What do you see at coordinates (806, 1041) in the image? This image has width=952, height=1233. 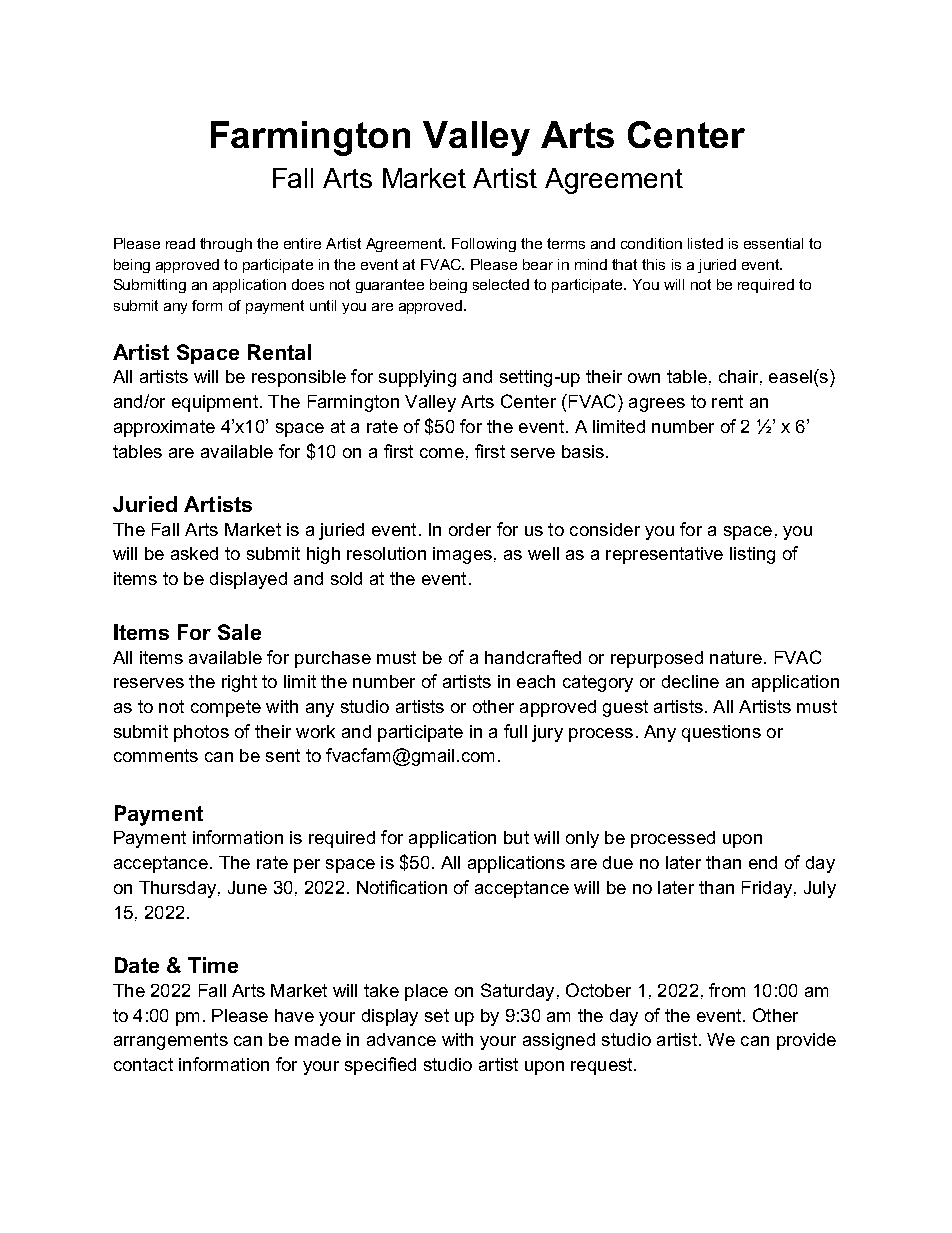 I see `provide` at bounding box center [806, 1041].
